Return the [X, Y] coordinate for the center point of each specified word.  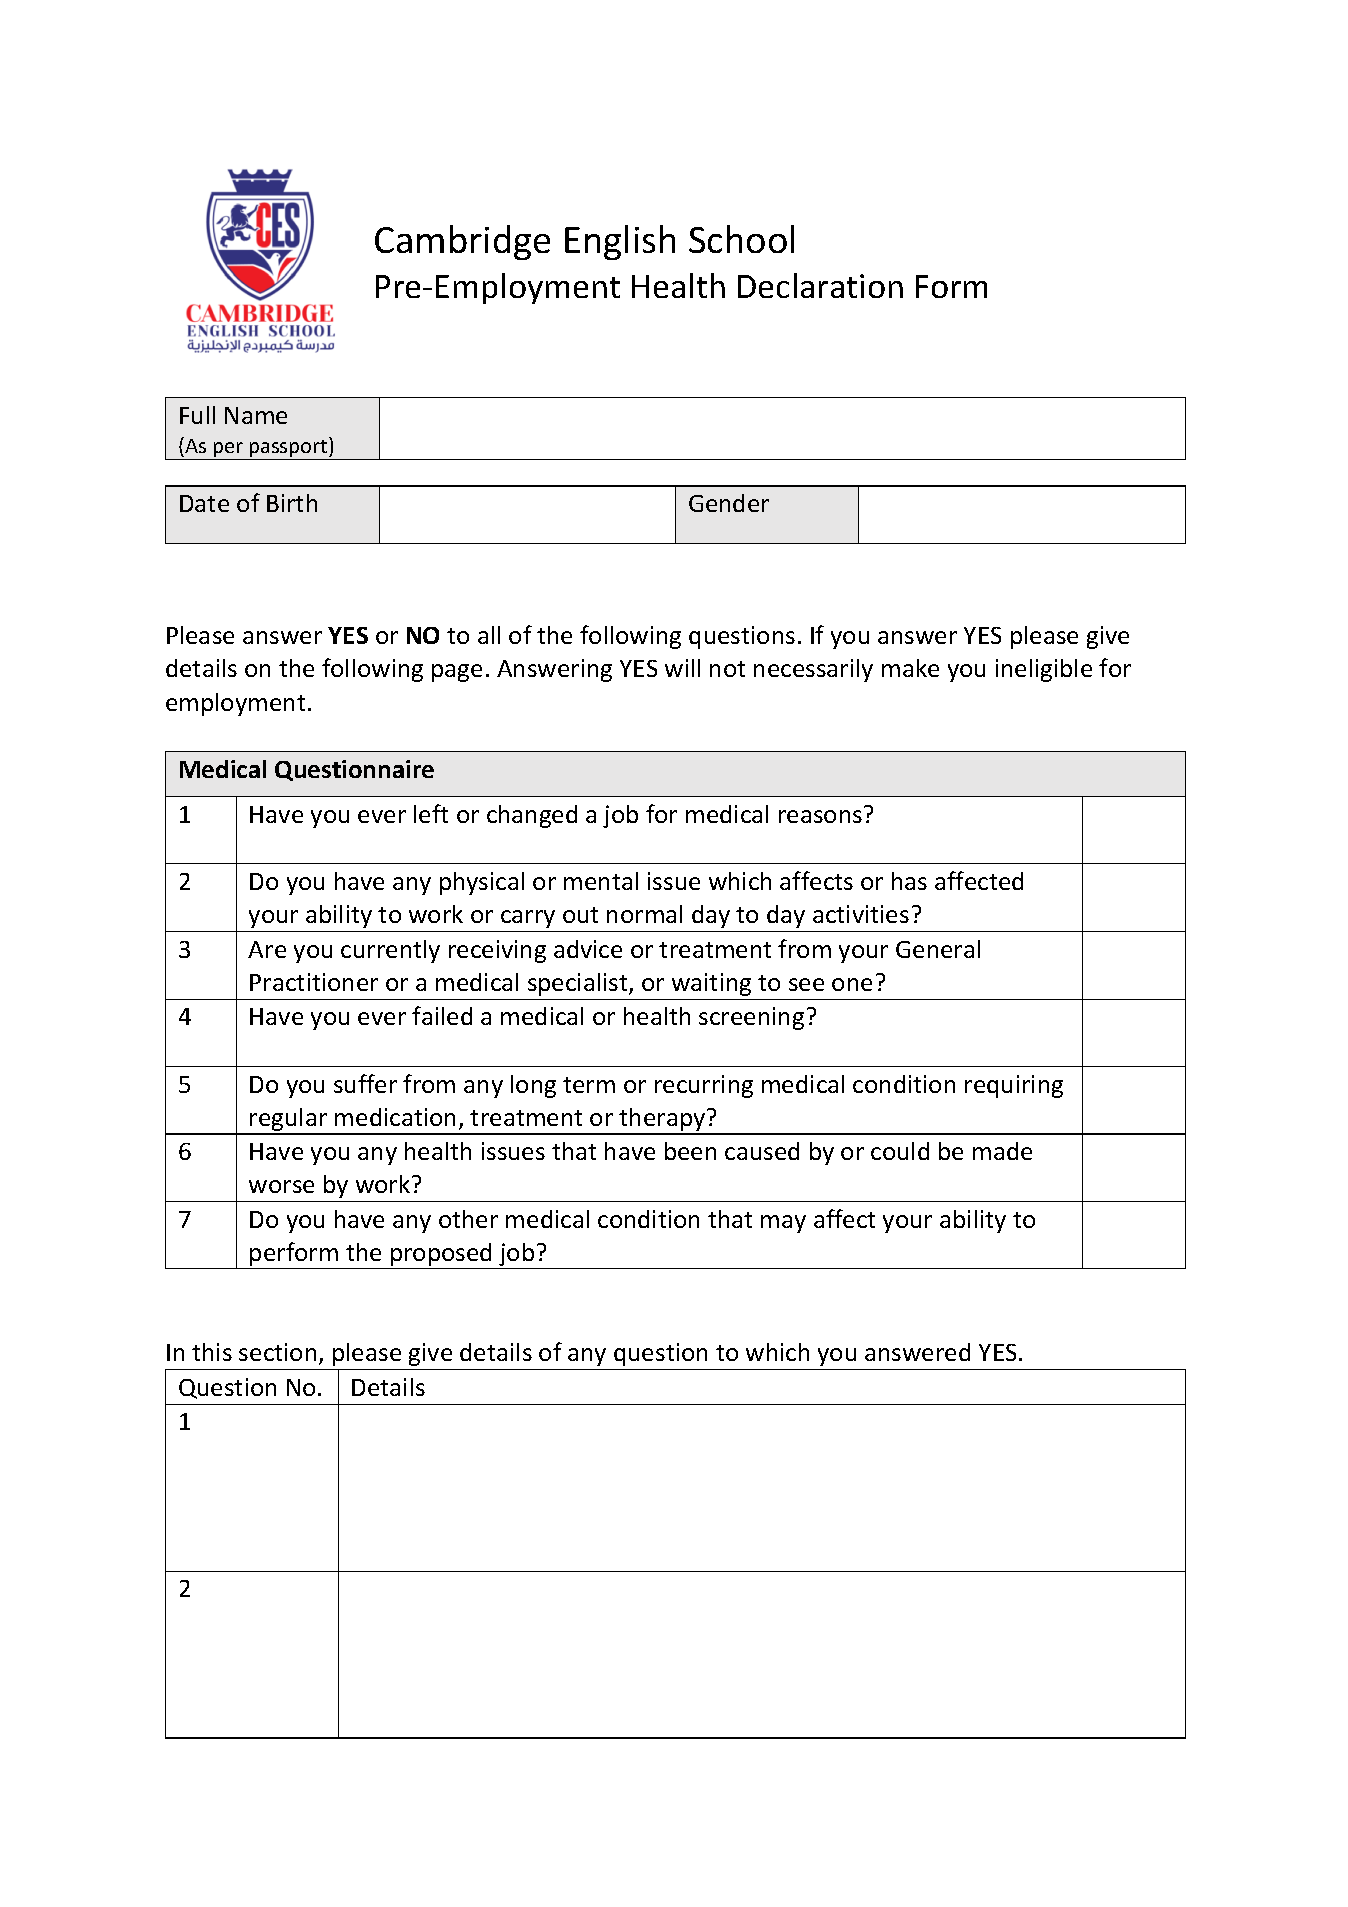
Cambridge [462, 242]
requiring [1014, 1086]
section [277, 1352]
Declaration [820, 285]
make [910, 668]
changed [532, 816]
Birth [292, 503]
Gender [729, 503]
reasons [820, 816]
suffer [365, 1083]
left [431, 813]
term [589, 1085]
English [620, 242]
